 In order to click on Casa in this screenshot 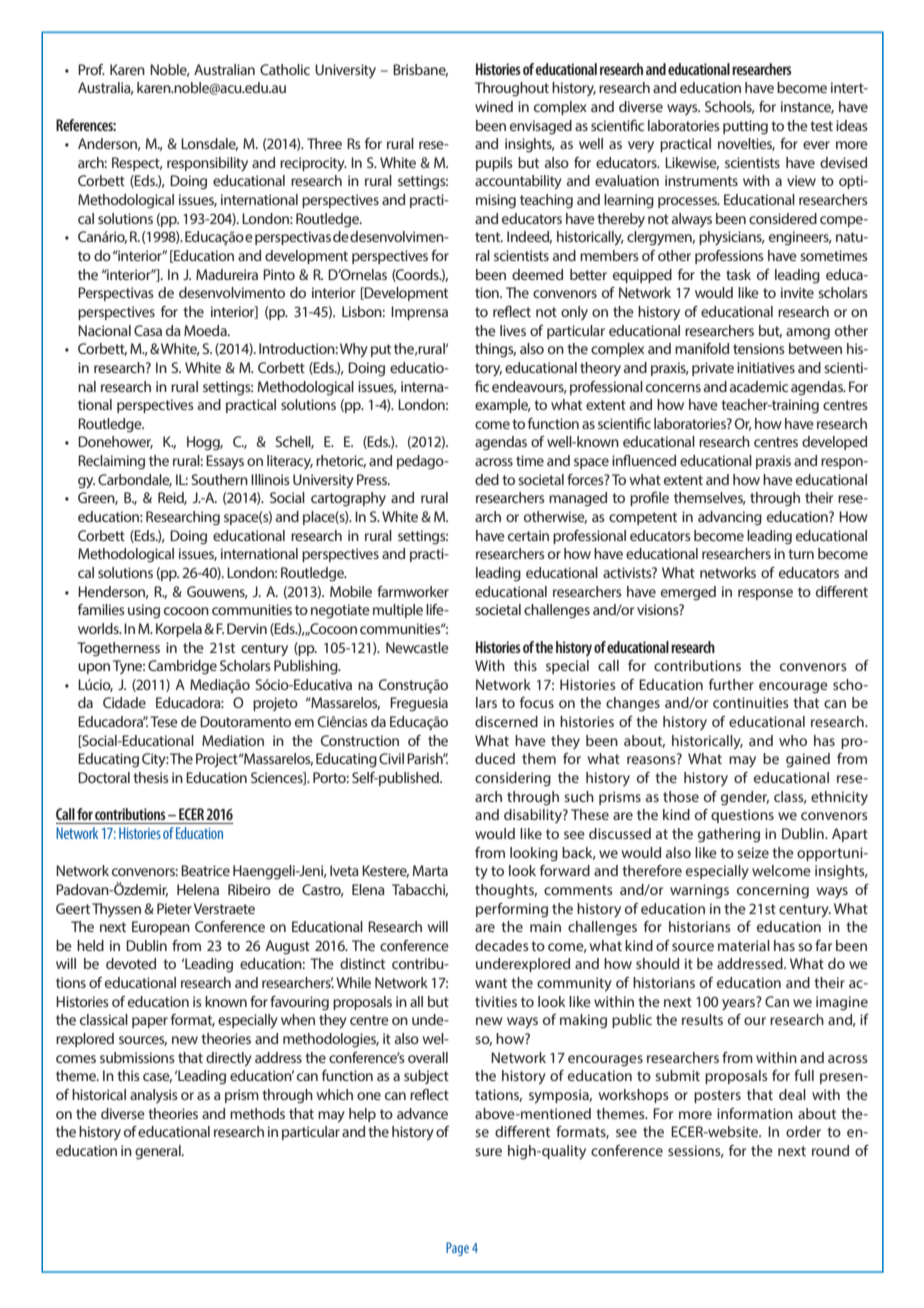, I will do `click(148, 330)`.
